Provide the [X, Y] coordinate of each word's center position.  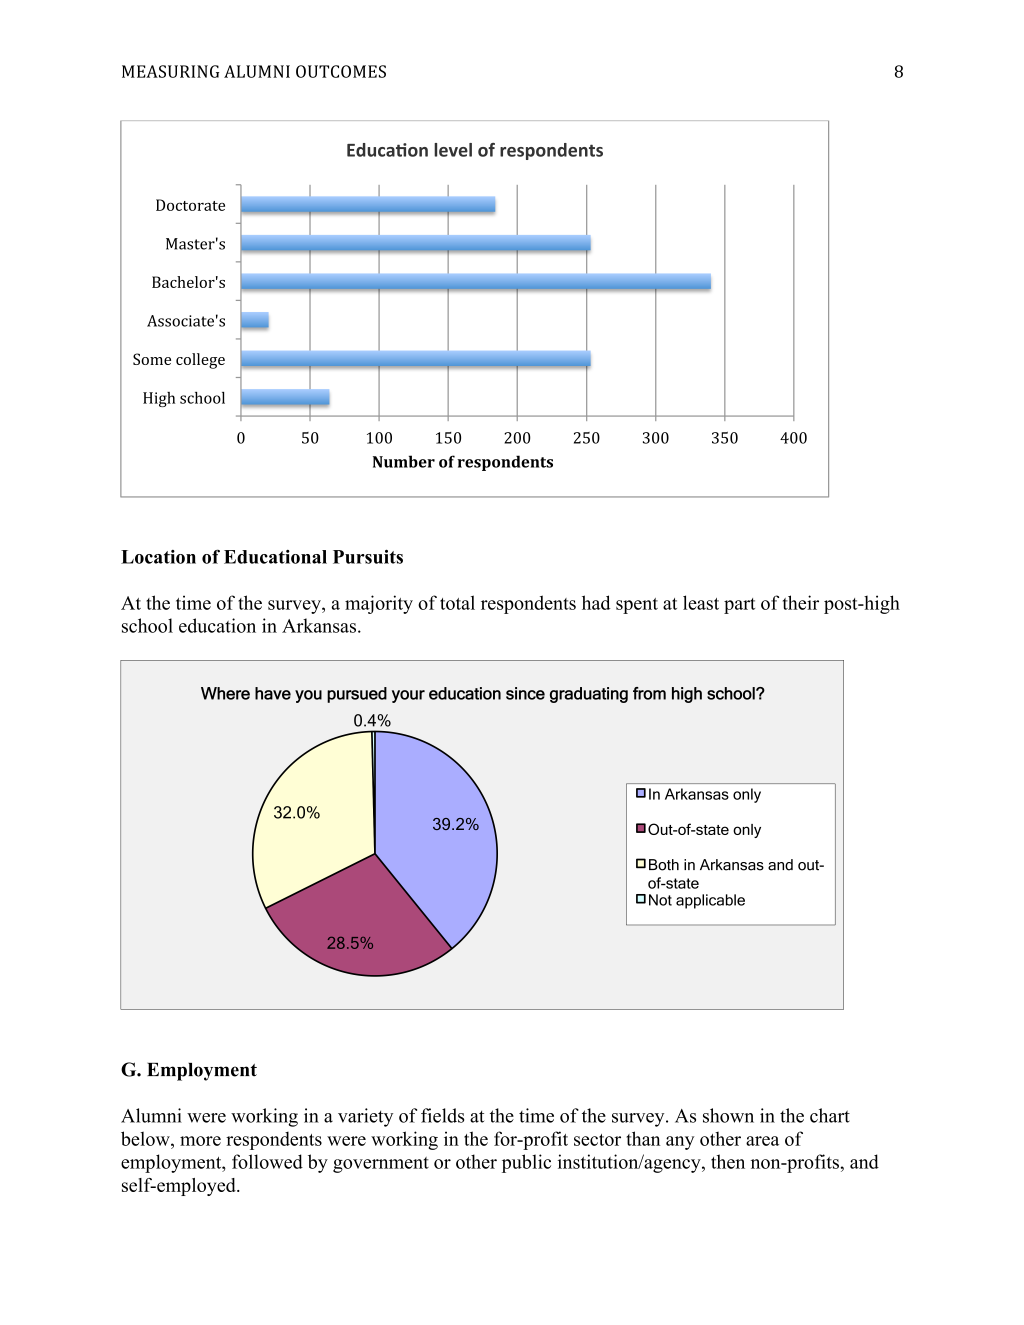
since [525, 693]
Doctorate [190, 205]
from [649, 693]
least [701, 602]
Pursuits [368, 556]
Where [225, 693]
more [200, 1141]
